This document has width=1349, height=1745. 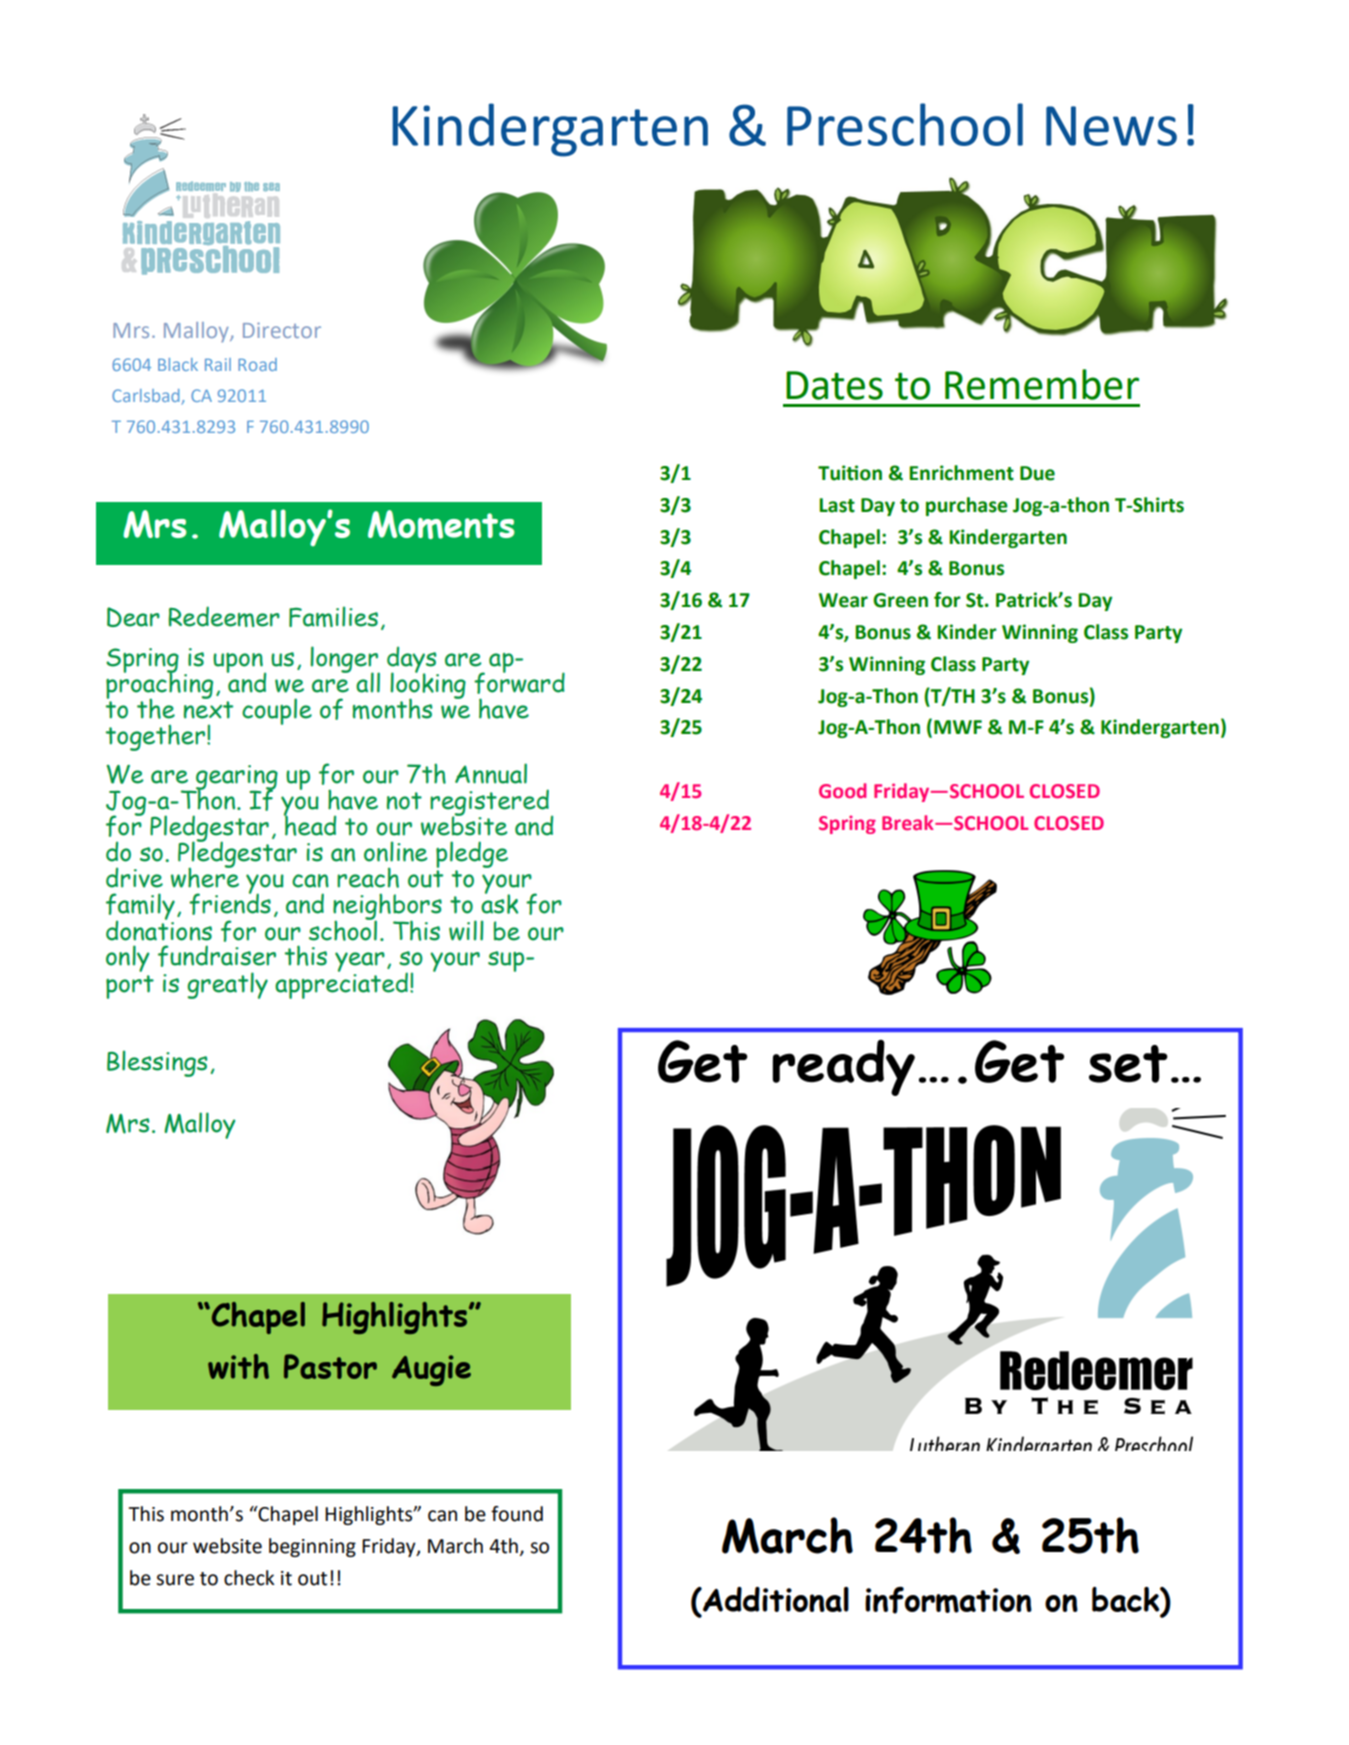 What do you see at coordinates (282, 330) in the document?
I see `Director` at bounding box center [282, 330].
